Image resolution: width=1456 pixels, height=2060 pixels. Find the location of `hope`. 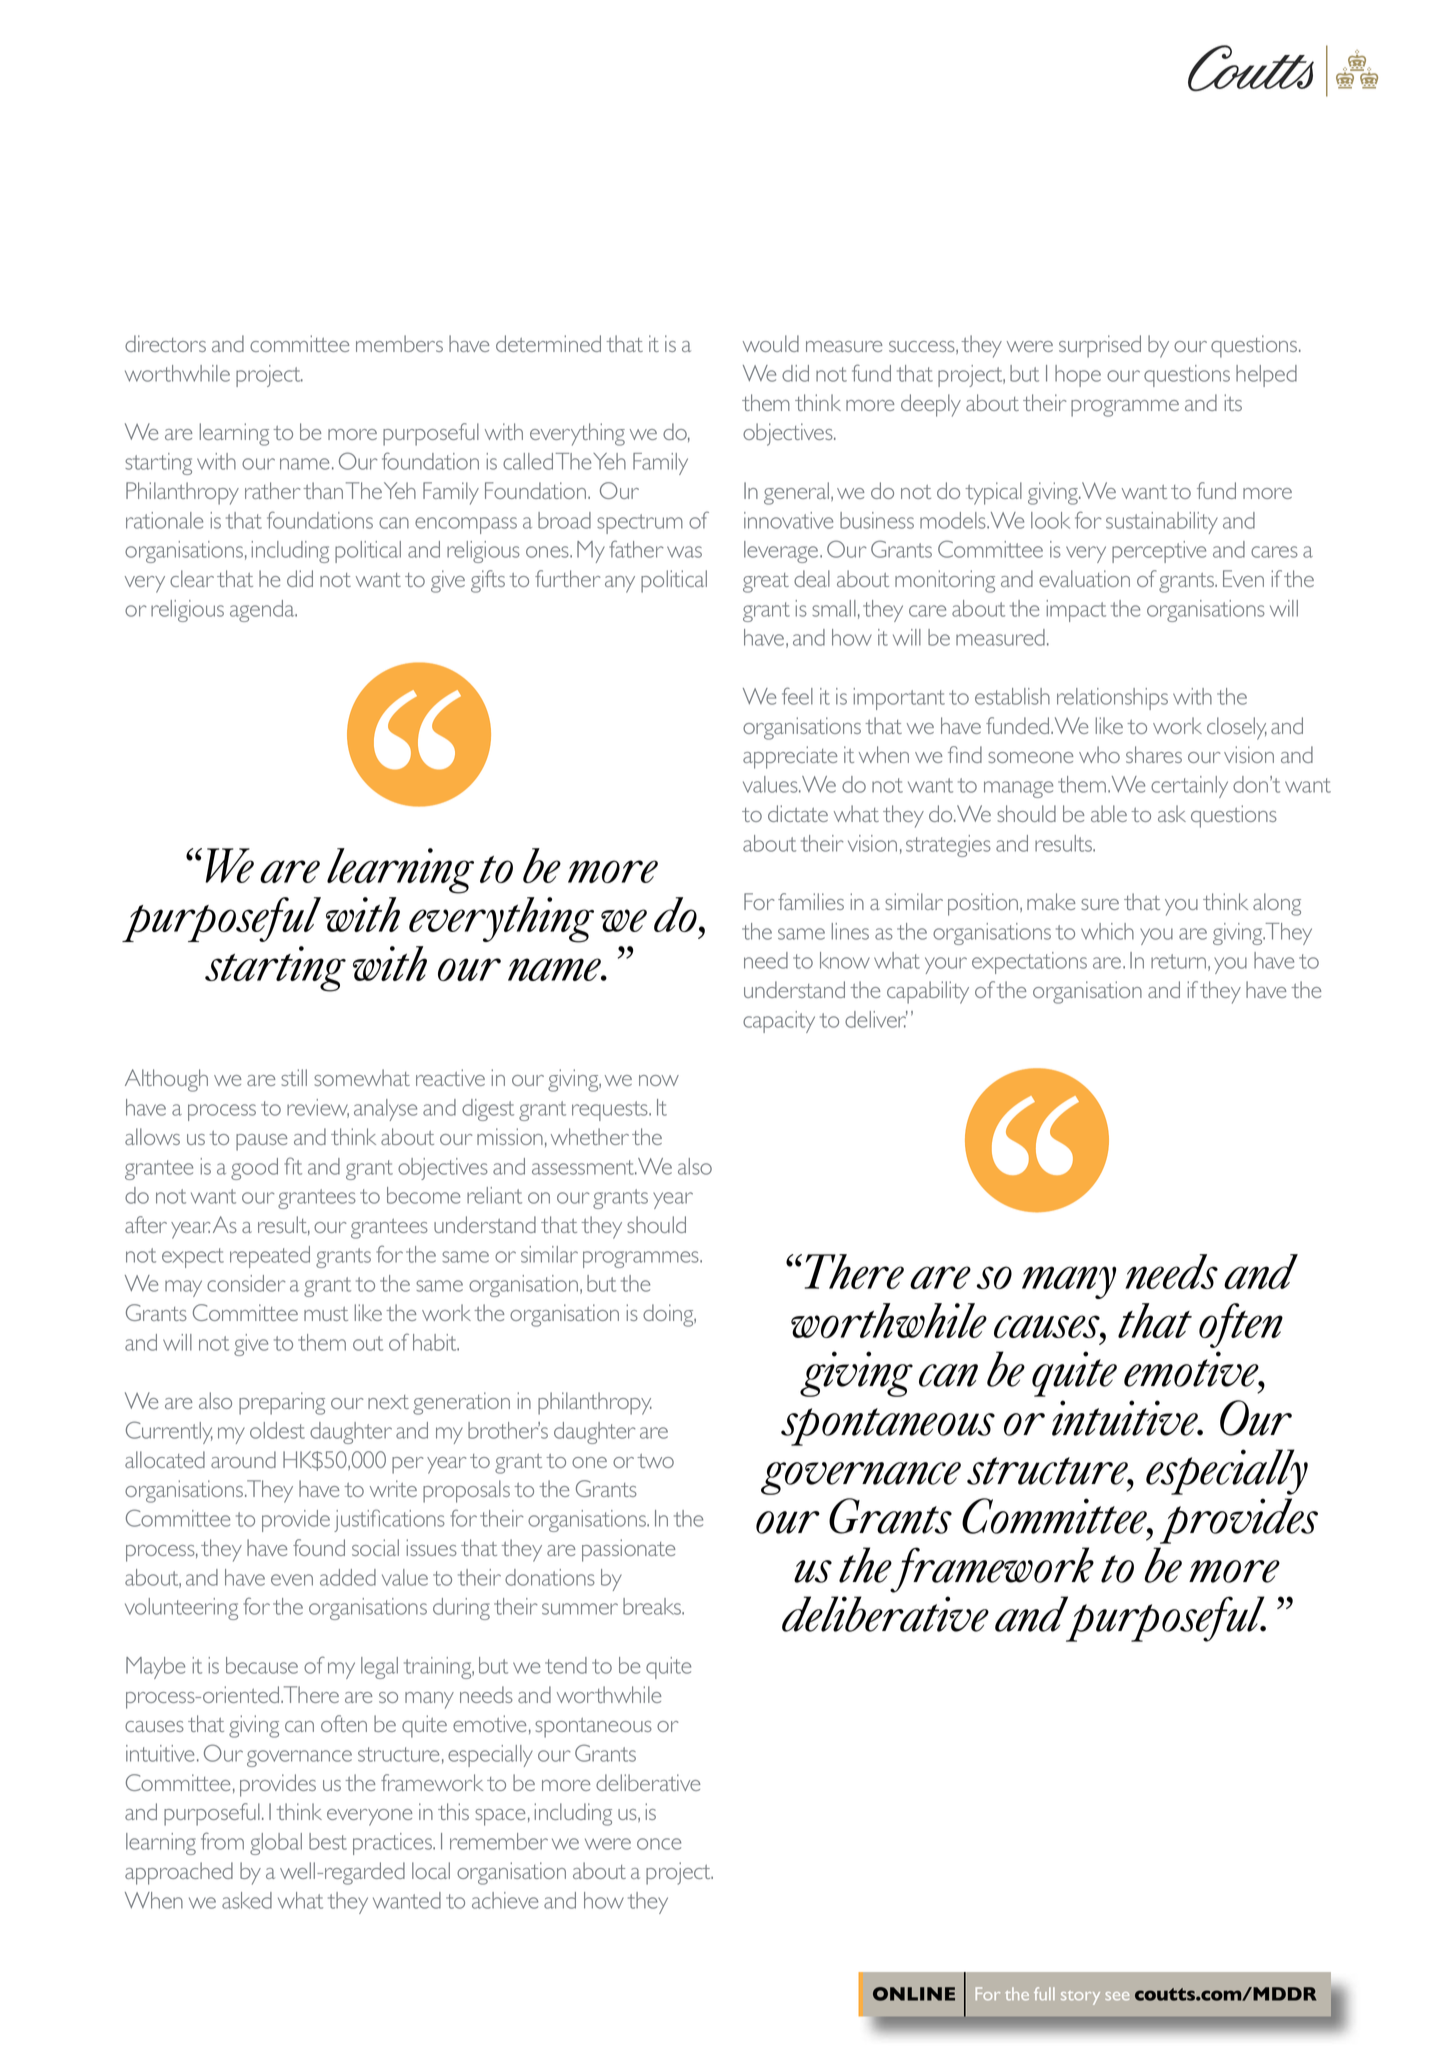

hope is located at coordinates (1078, 376).
